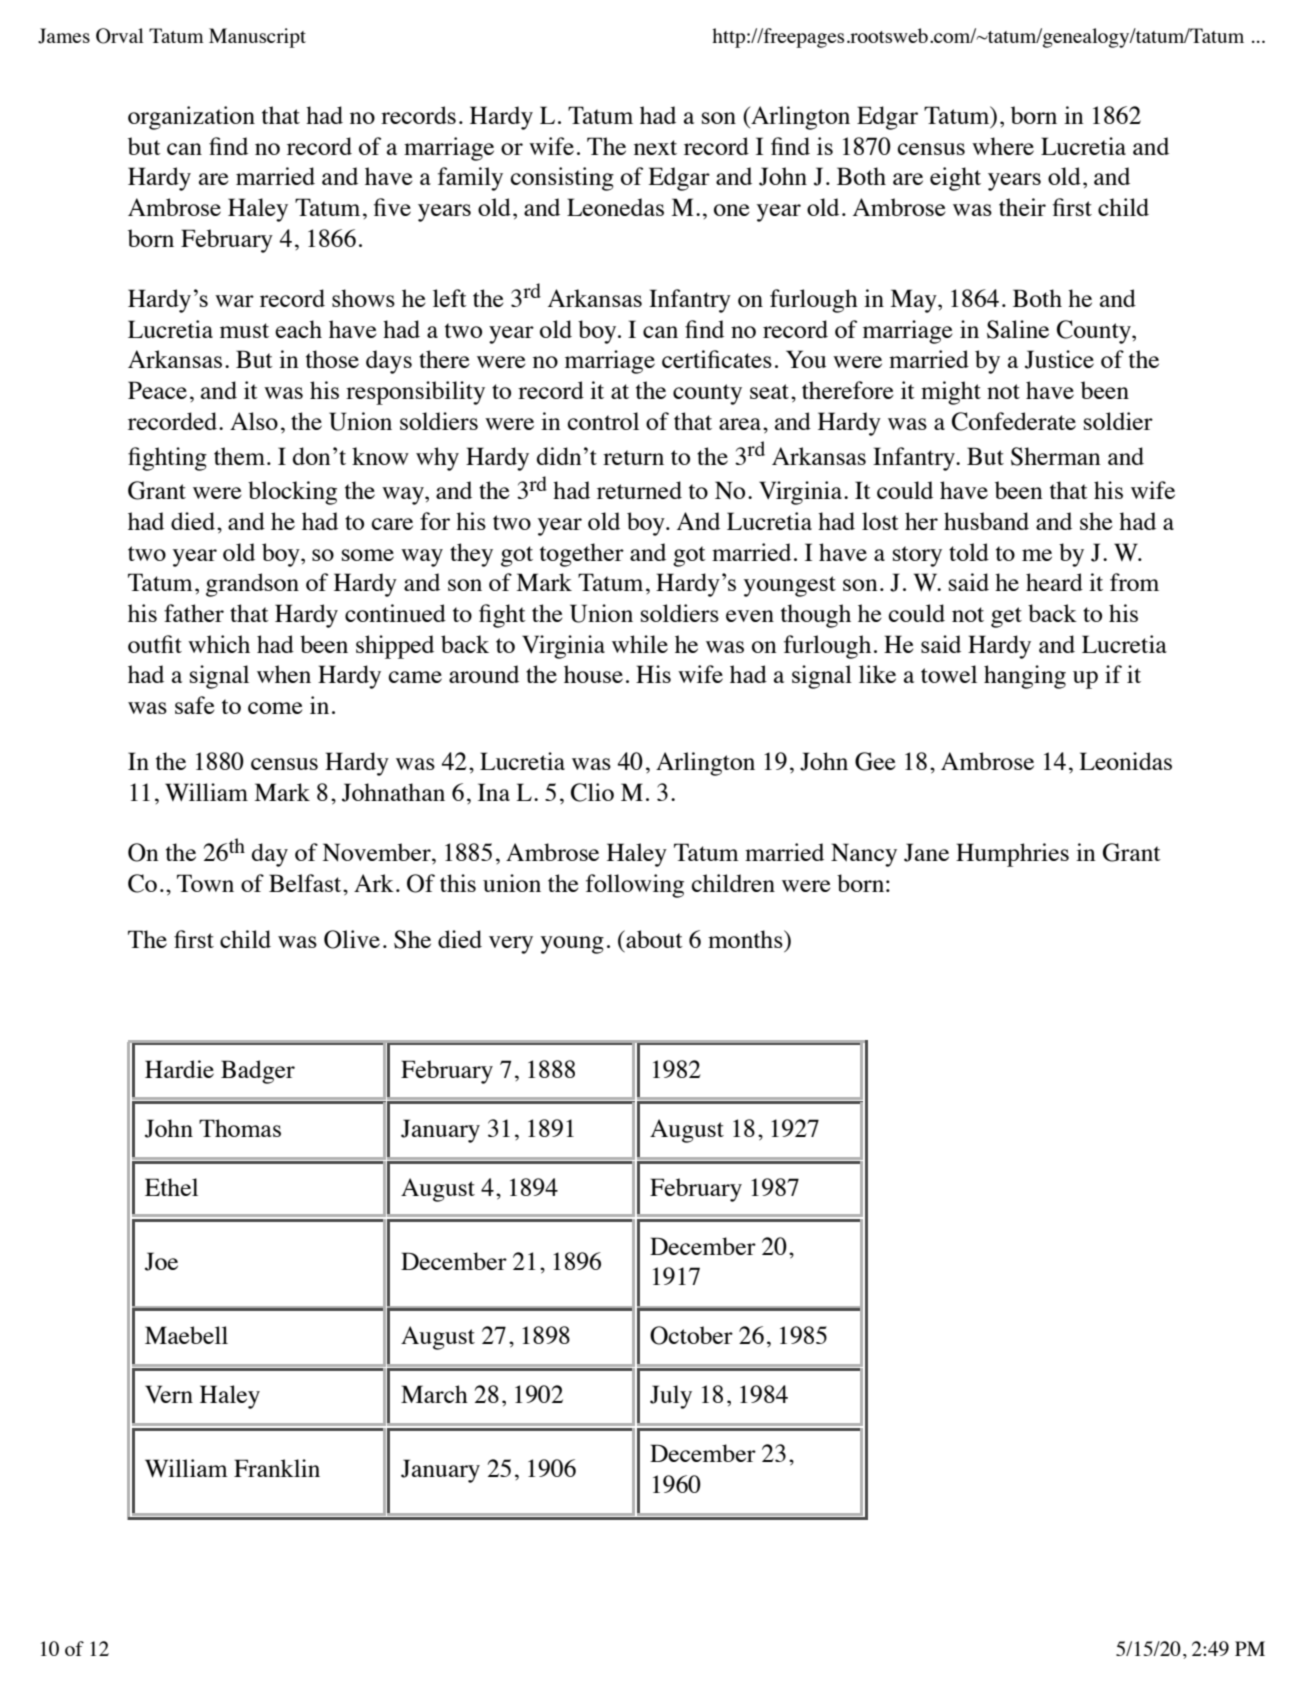  Describe the element at coordinates (691, 1335) in the image. I see `October` at that location.
